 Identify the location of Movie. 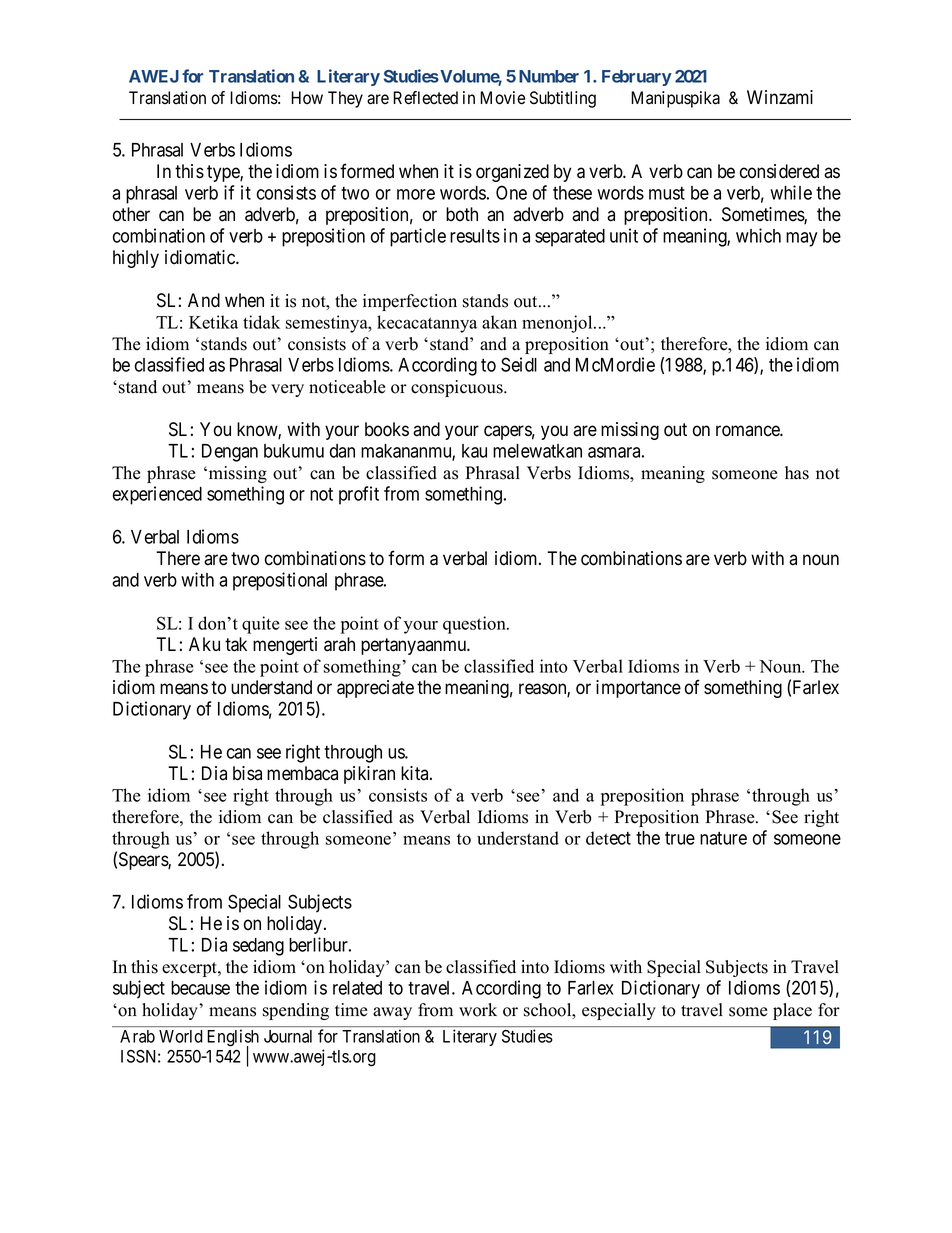
(502, 98).
